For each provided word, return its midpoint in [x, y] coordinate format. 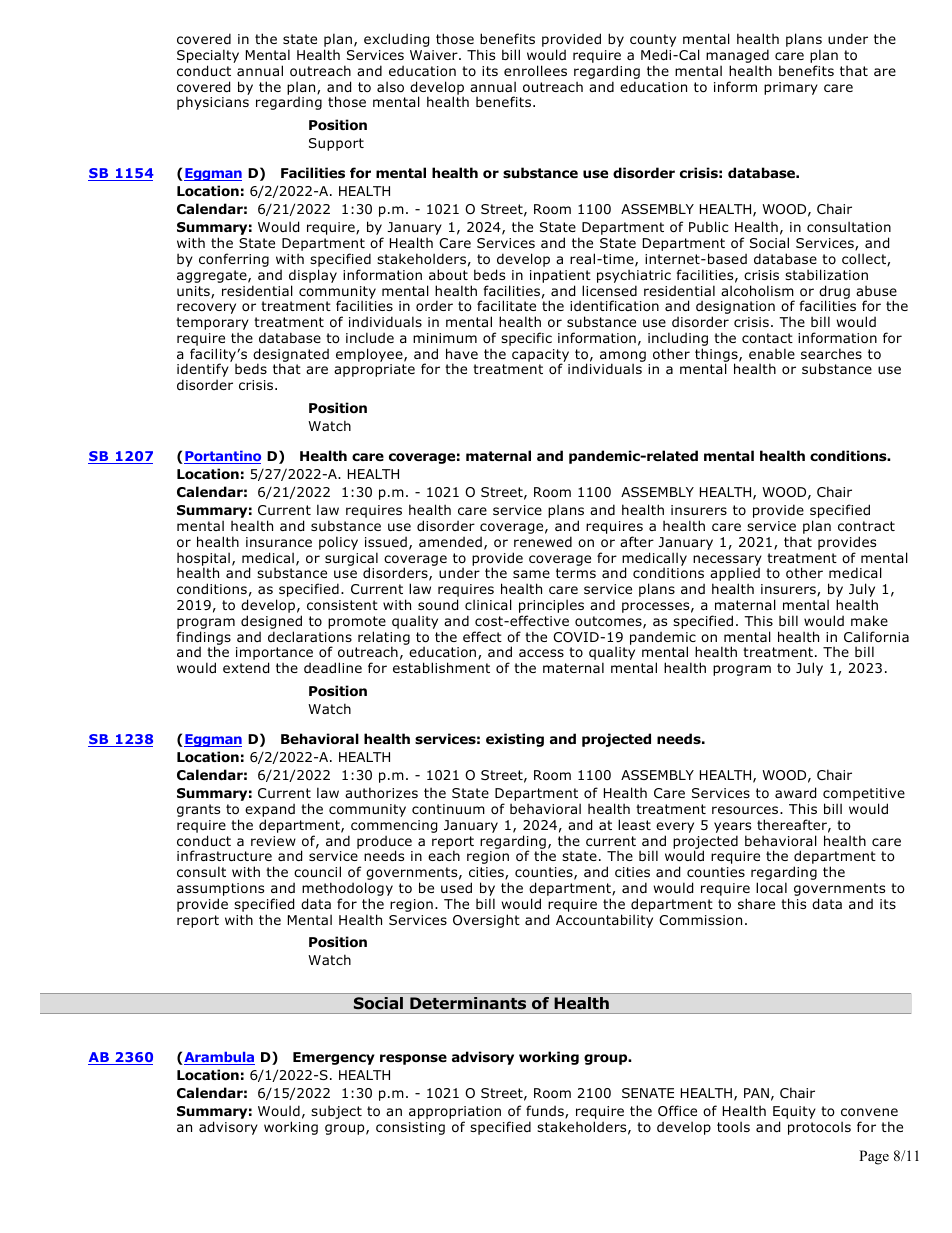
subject [336, 1112]
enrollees [535, 71]
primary [791, 88]
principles [551, 607]
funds [546, 1112]
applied [735, 575]
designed [271, 623]
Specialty [208, 57]
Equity [794, 1114]
